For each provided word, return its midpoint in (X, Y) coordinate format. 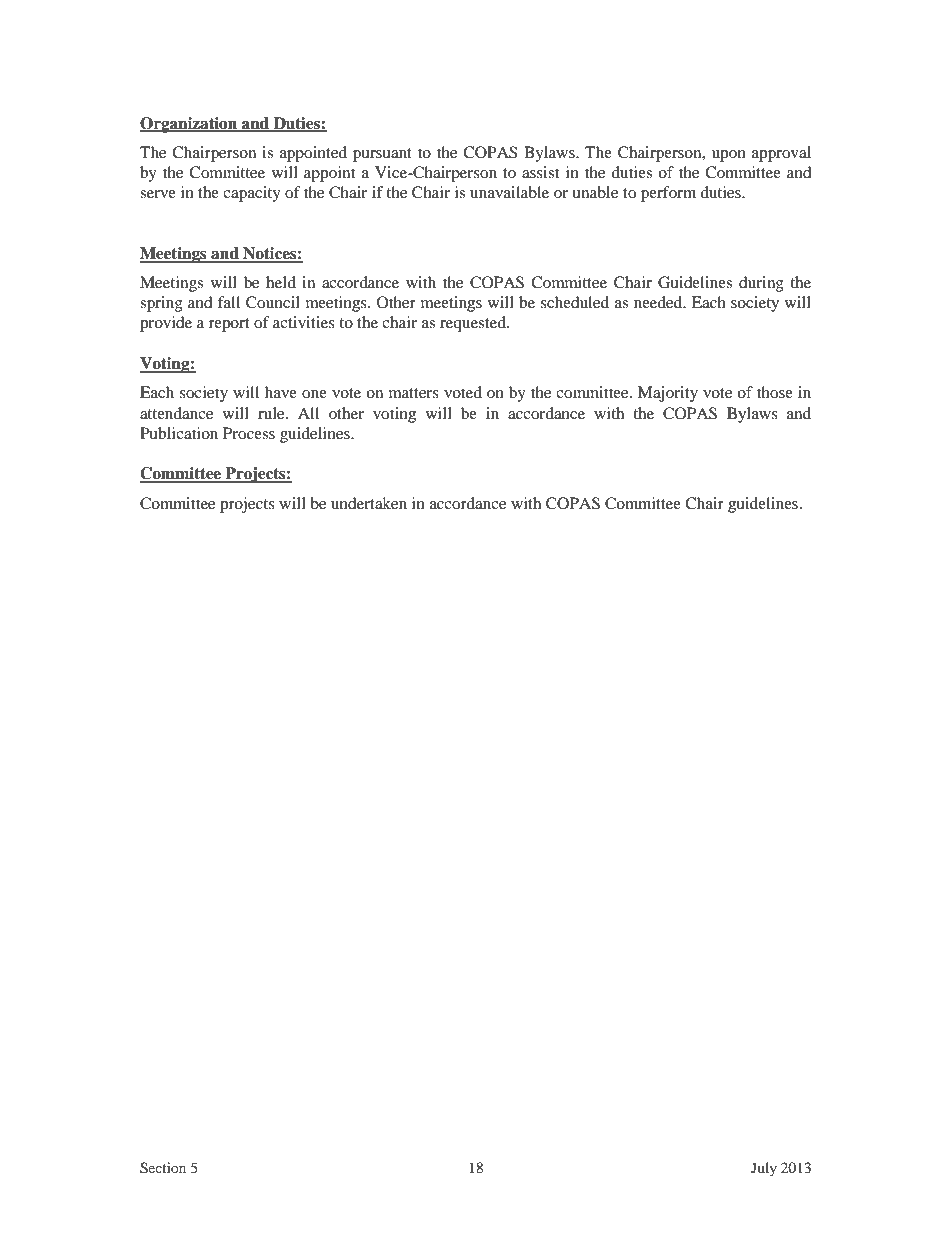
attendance (176, 413)
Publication (179, 433)
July (764, 1169)
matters (414, 393)
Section (163, 1168)
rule (272, 413)
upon (729, 156)
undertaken (369, 503)
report (229, 325)
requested (474, 324)
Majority (668, 394)
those (775, 392)
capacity (252, 194)
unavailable (509, 192)
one (314, 394)
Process (249, 433)
